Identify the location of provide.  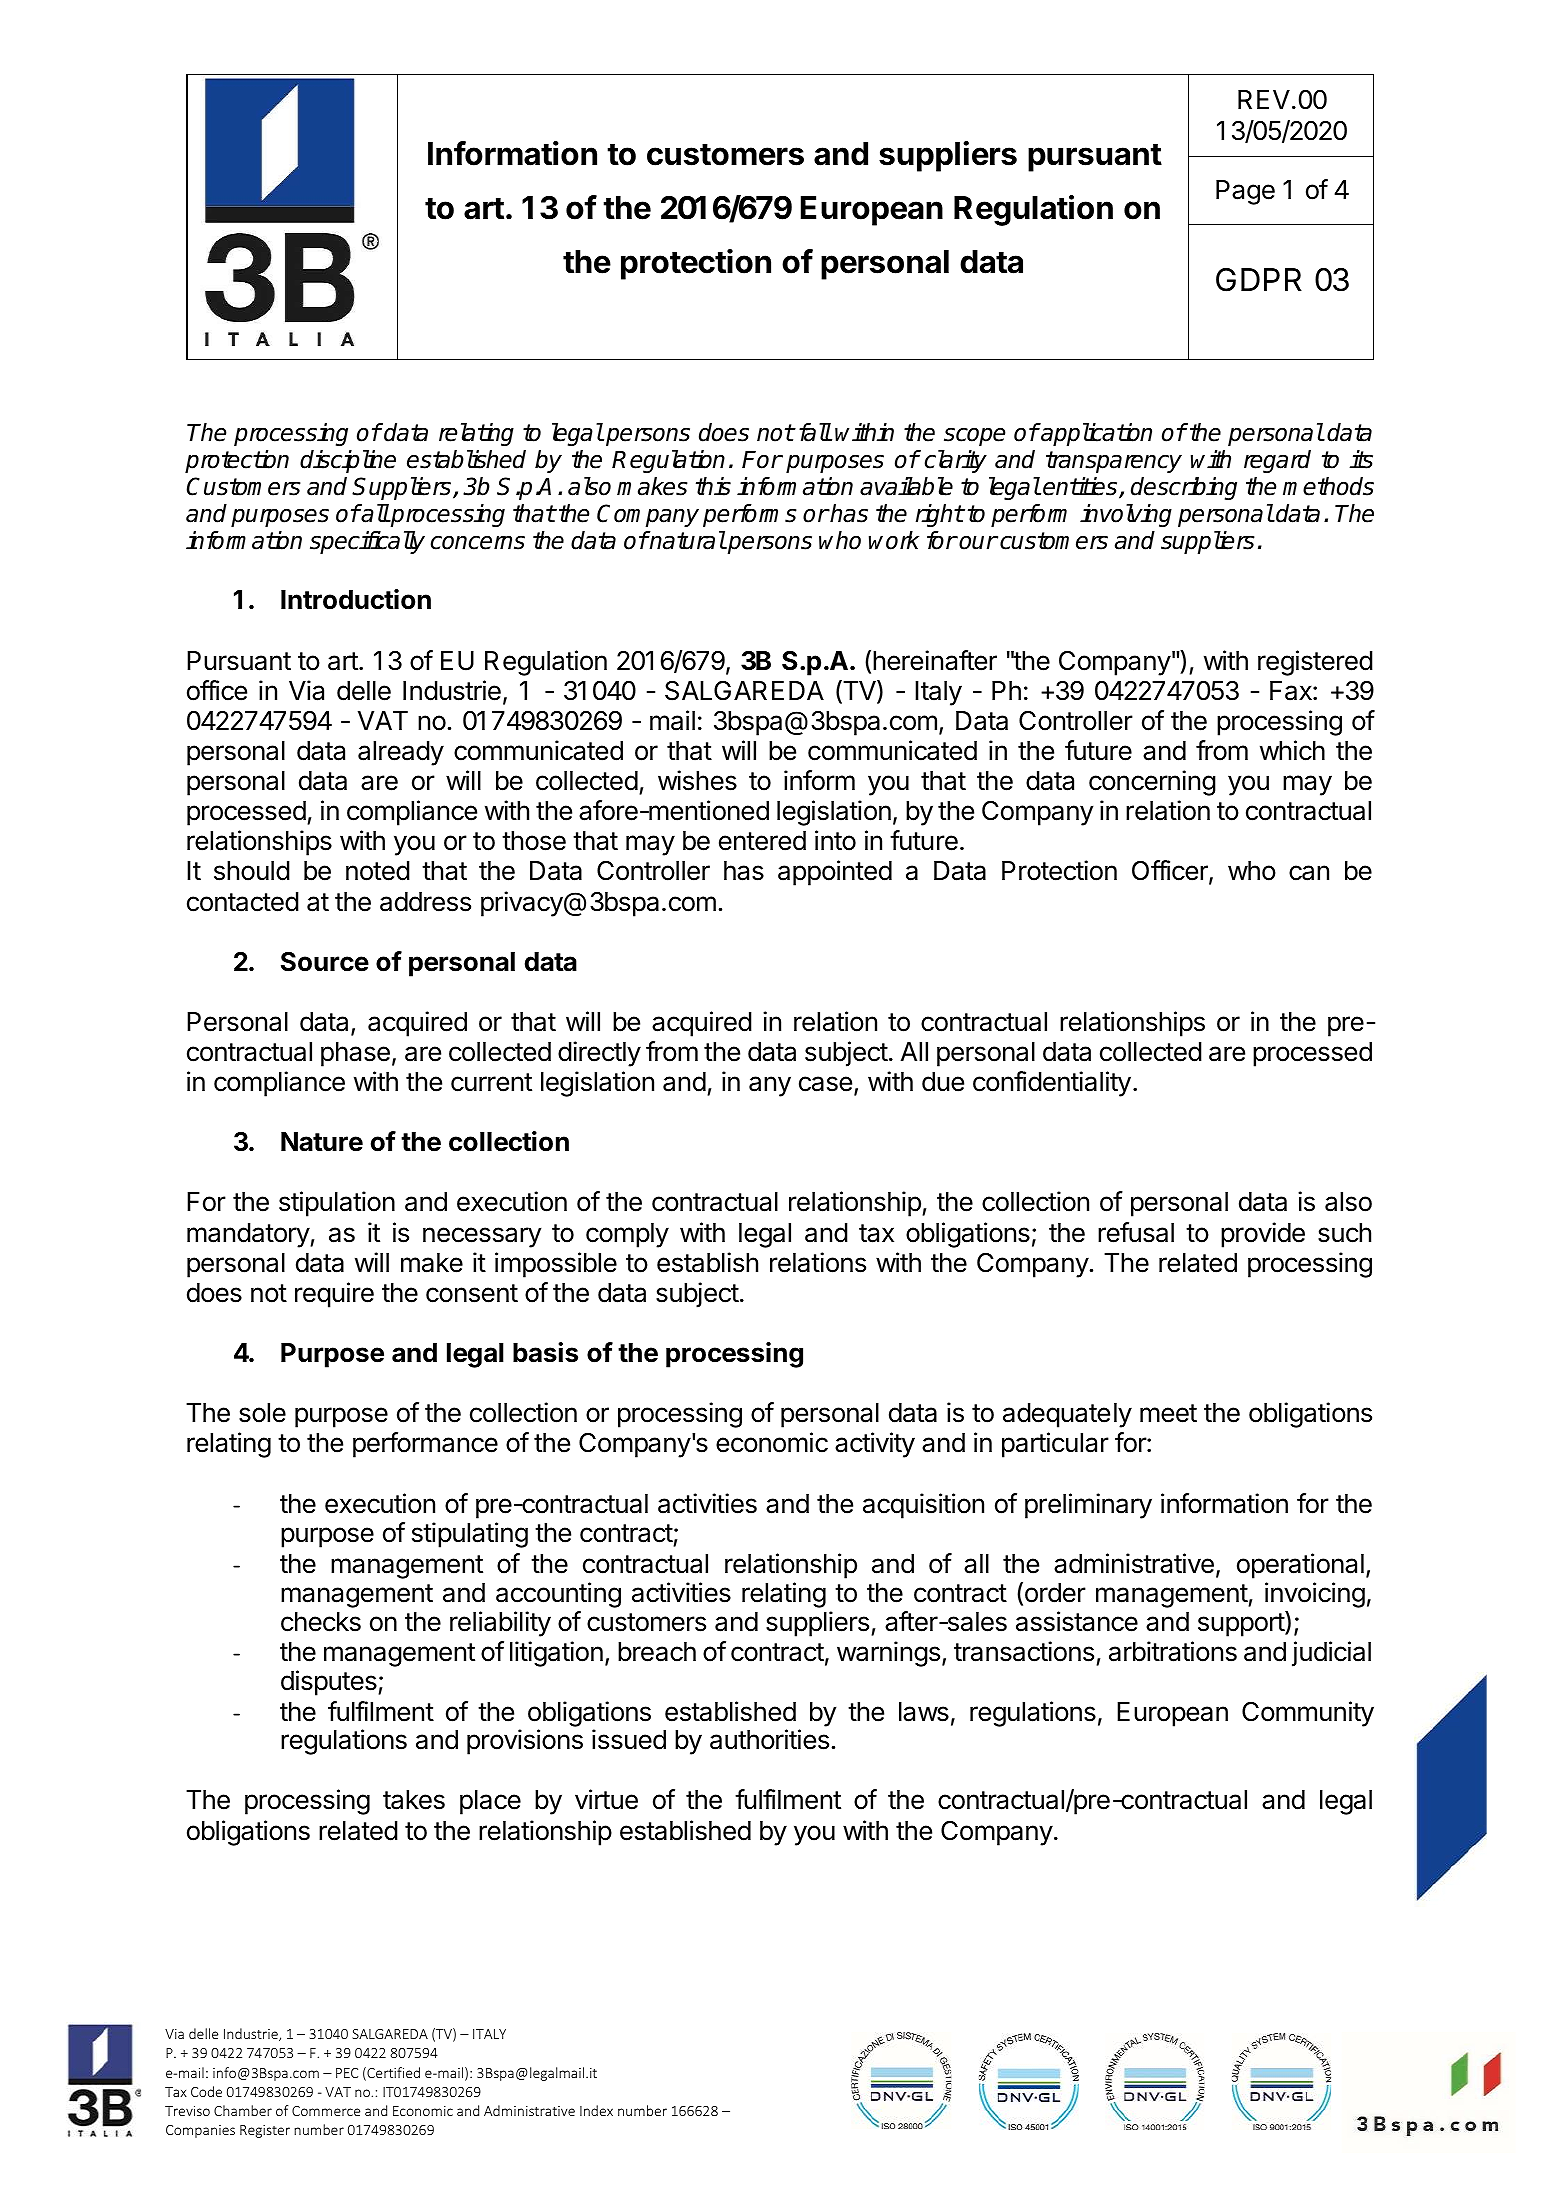
(1263, 1235).
